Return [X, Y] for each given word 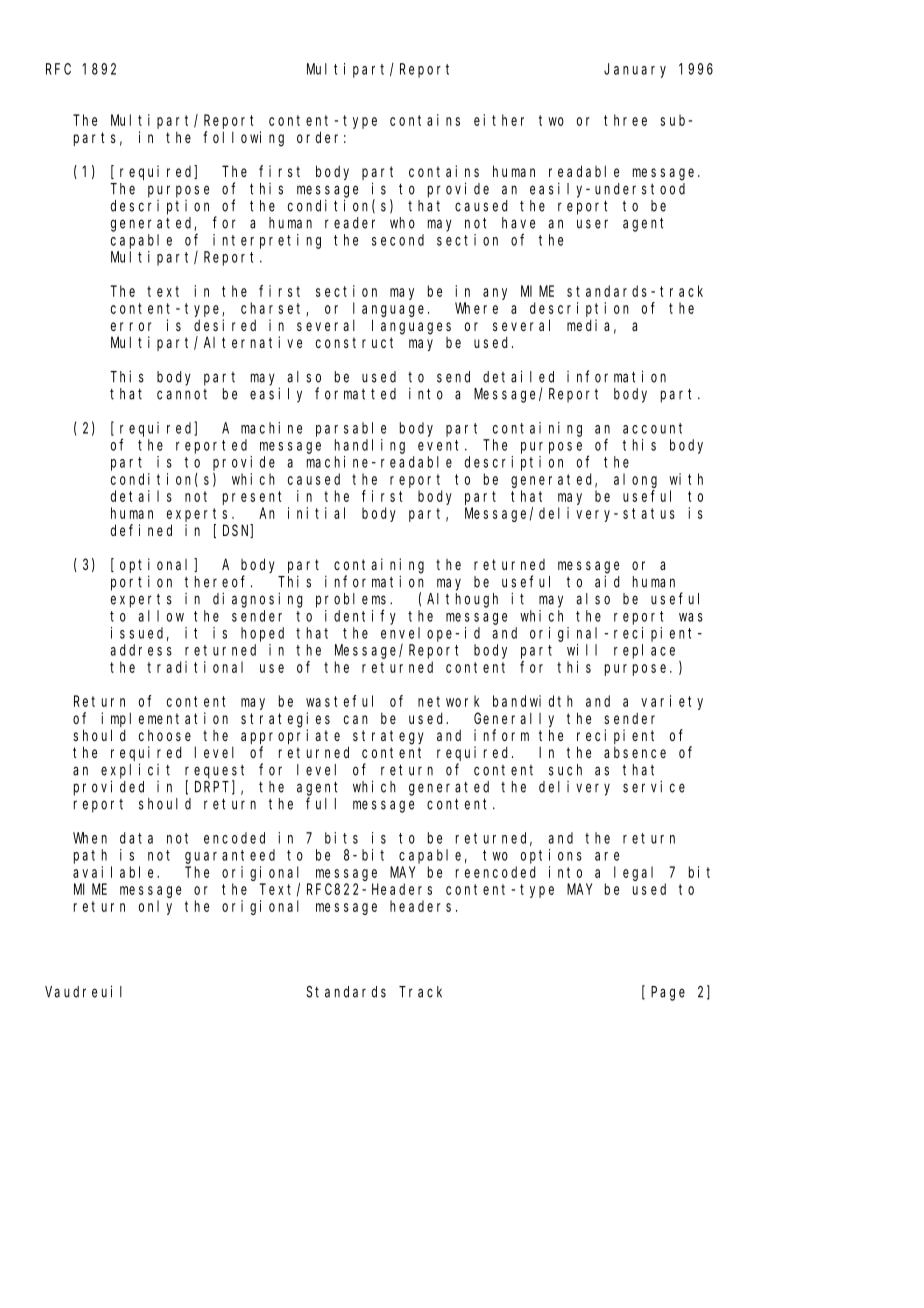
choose [165, 735]
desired [225, 325]
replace [644, 651]
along [635, 480]
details [141, 496]
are [607, 856]
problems [353, 600]
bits [341, 838]
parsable [351, 429]
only [155, 907]
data [136, 838]
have [518, 223]
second [398, 240]
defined [141, 530]
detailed [518, 376]
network [448, 701]
